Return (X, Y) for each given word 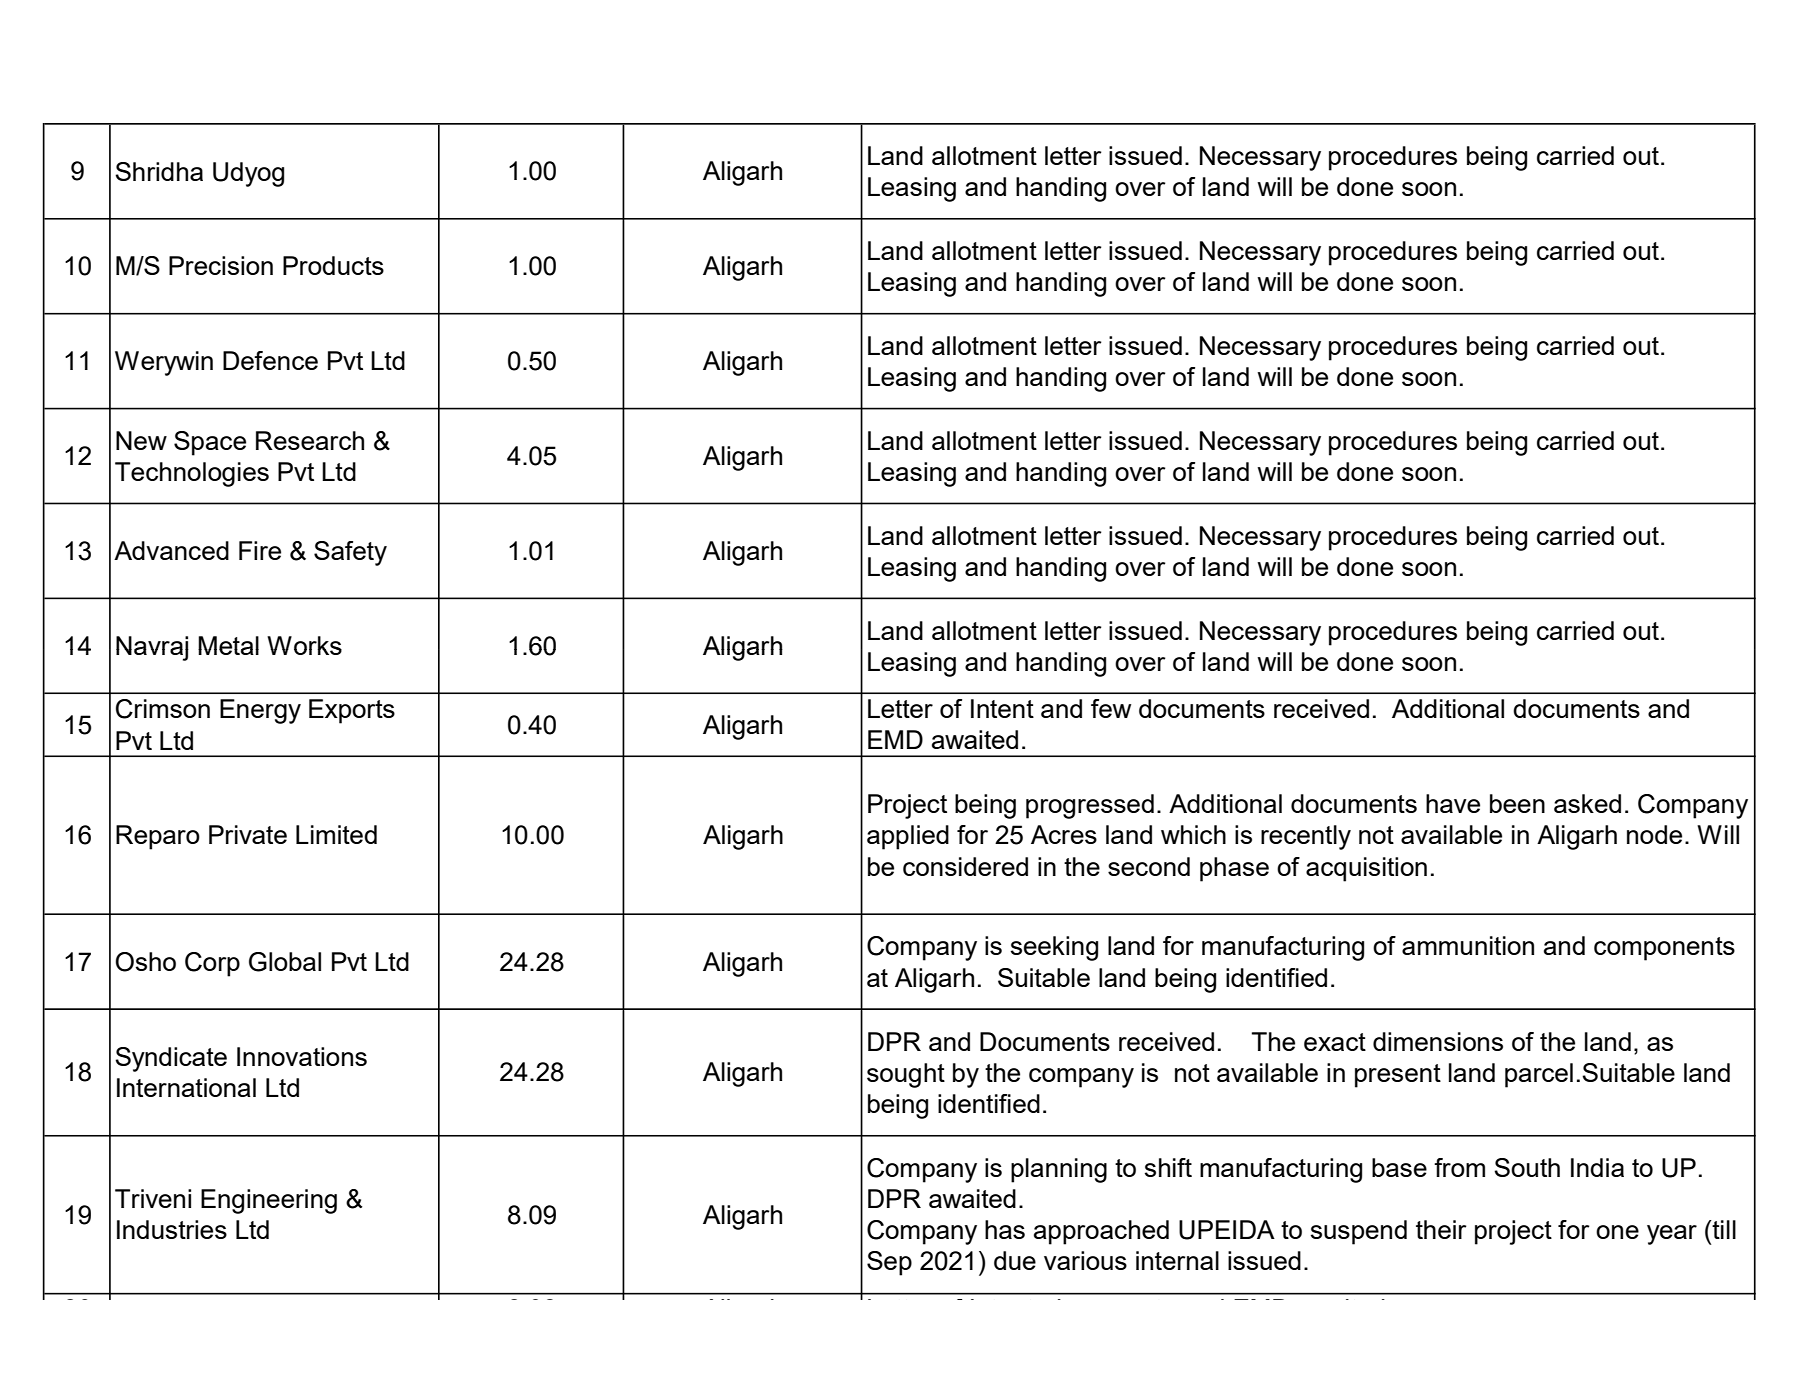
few (1111, 708)
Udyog (248, 174)
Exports (352, 711)
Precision (221, 265)
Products (333, 265)
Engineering (269, 1201)
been (1517, 803)
